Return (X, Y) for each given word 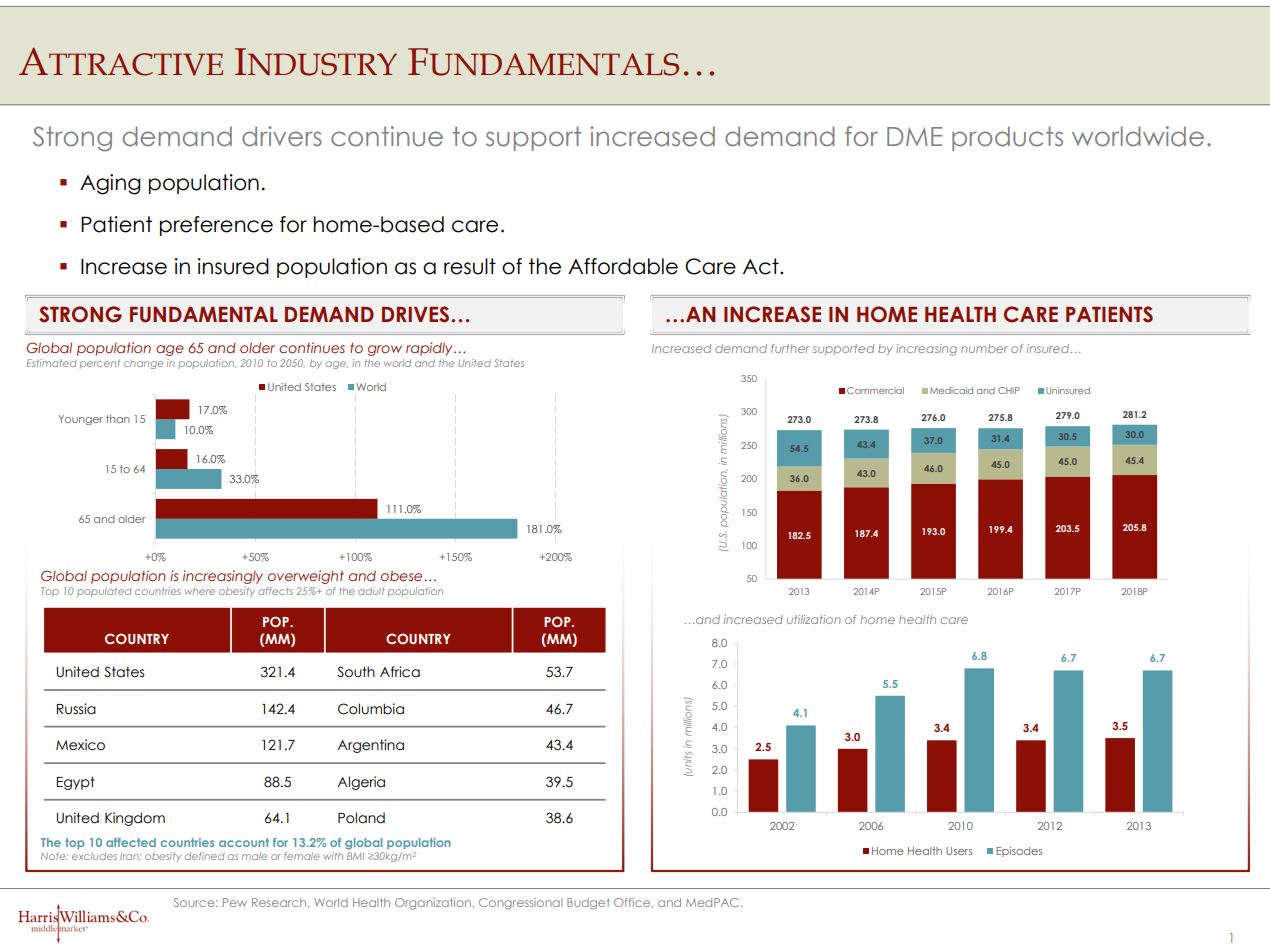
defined (204, 856)
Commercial (875, 390)
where (200, 591)
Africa (400, 672)
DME (914, 136)
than (118, 419)
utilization (814, 619)
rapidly (430, 349)
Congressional (520, 904)
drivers (282, 136)
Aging (110, 184)
